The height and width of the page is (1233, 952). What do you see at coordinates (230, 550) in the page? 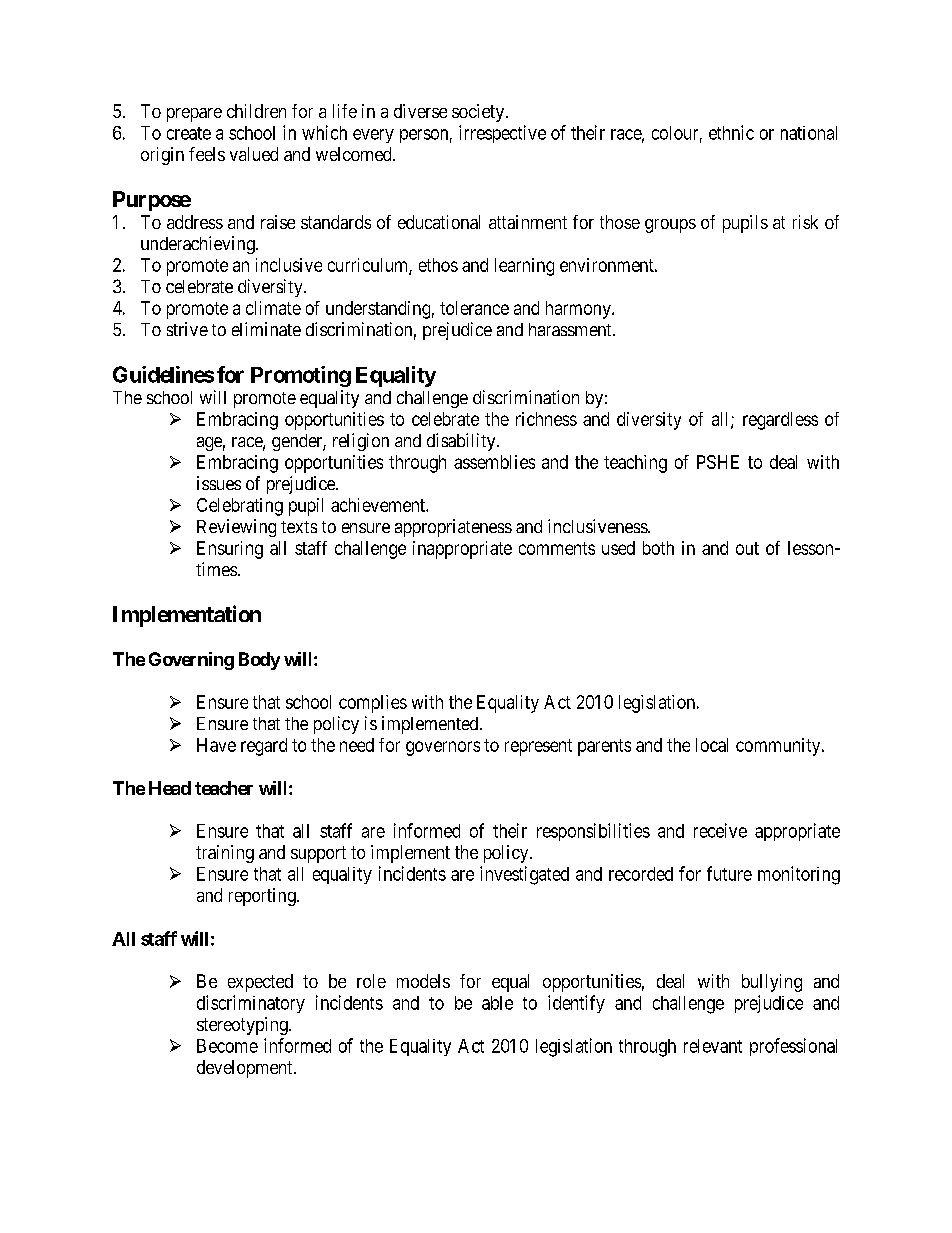
I see `Ensuring` at bounding box center [230, 550].
